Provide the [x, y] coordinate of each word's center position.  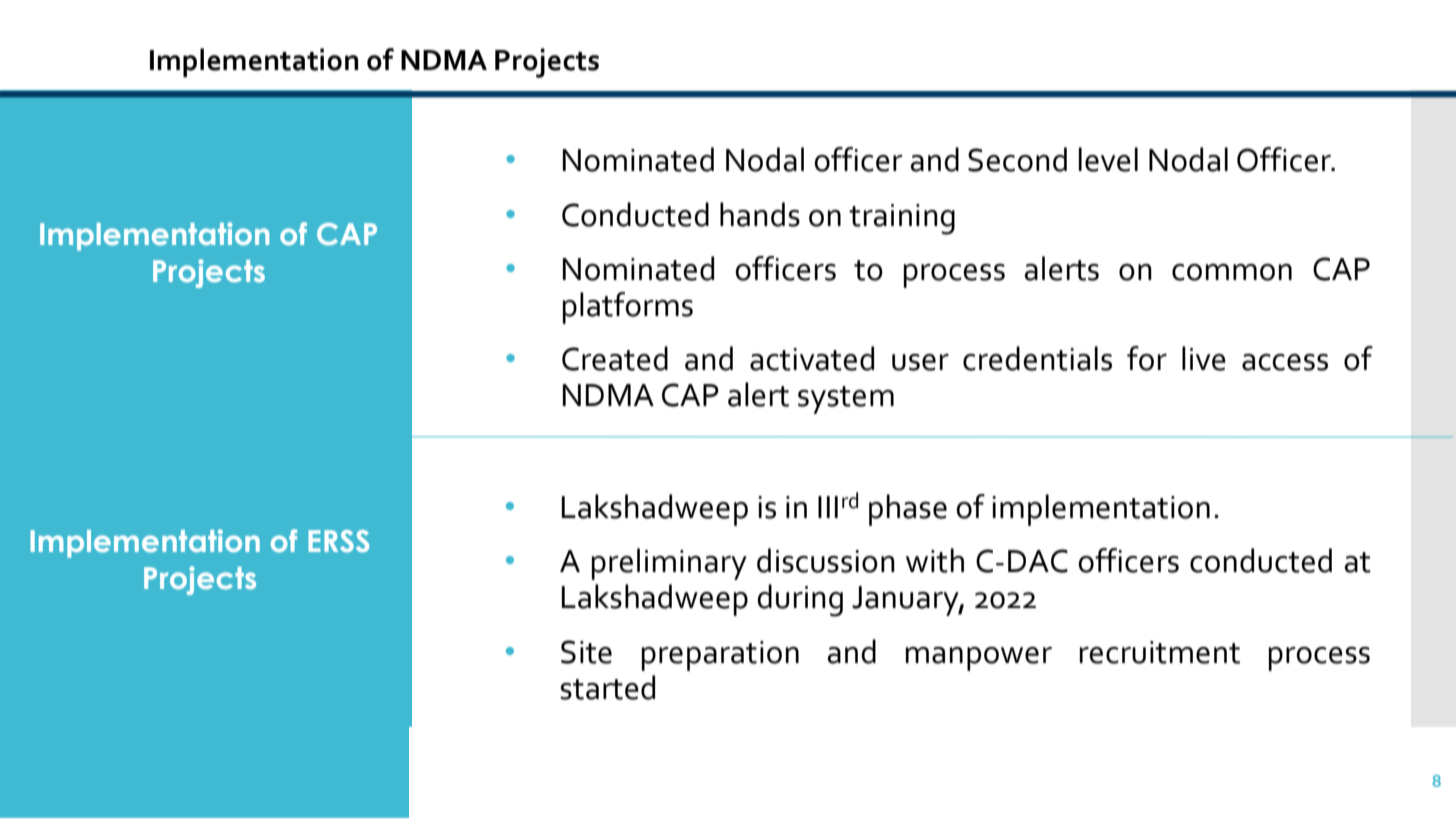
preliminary [669, 564]
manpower [979, 659]
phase [908, 510]
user [920, 362]
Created [615, 358]
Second [1017, 159]
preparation [720, 656]
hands [760, 214]
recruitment [1160, 652]
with [935, 560]
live [1204, 358]
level [1108, 159]
